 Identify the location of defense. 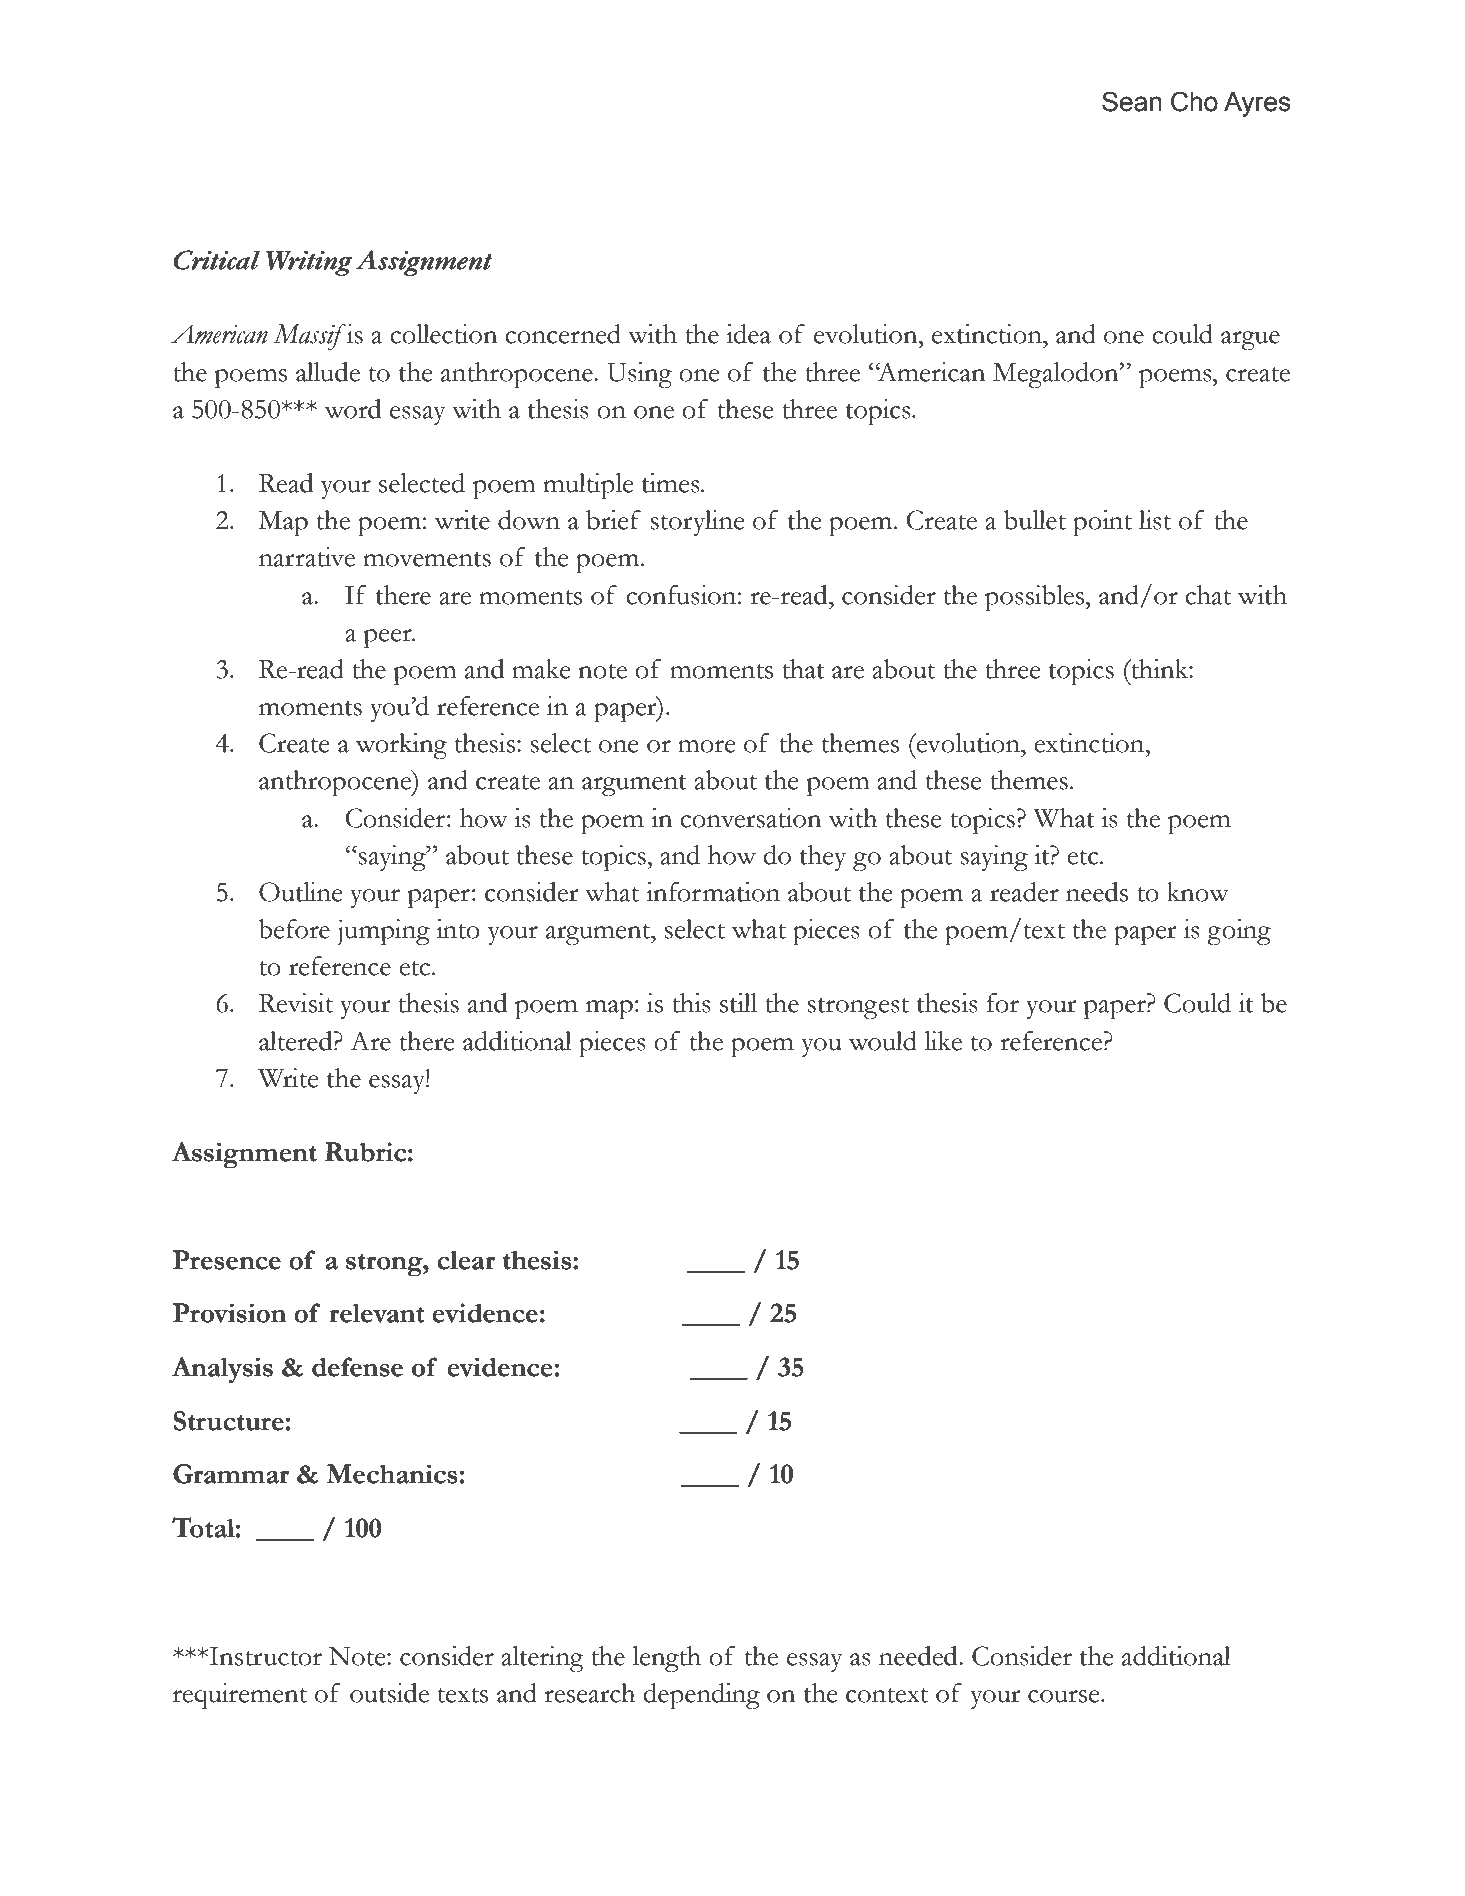
(357, 1367).
